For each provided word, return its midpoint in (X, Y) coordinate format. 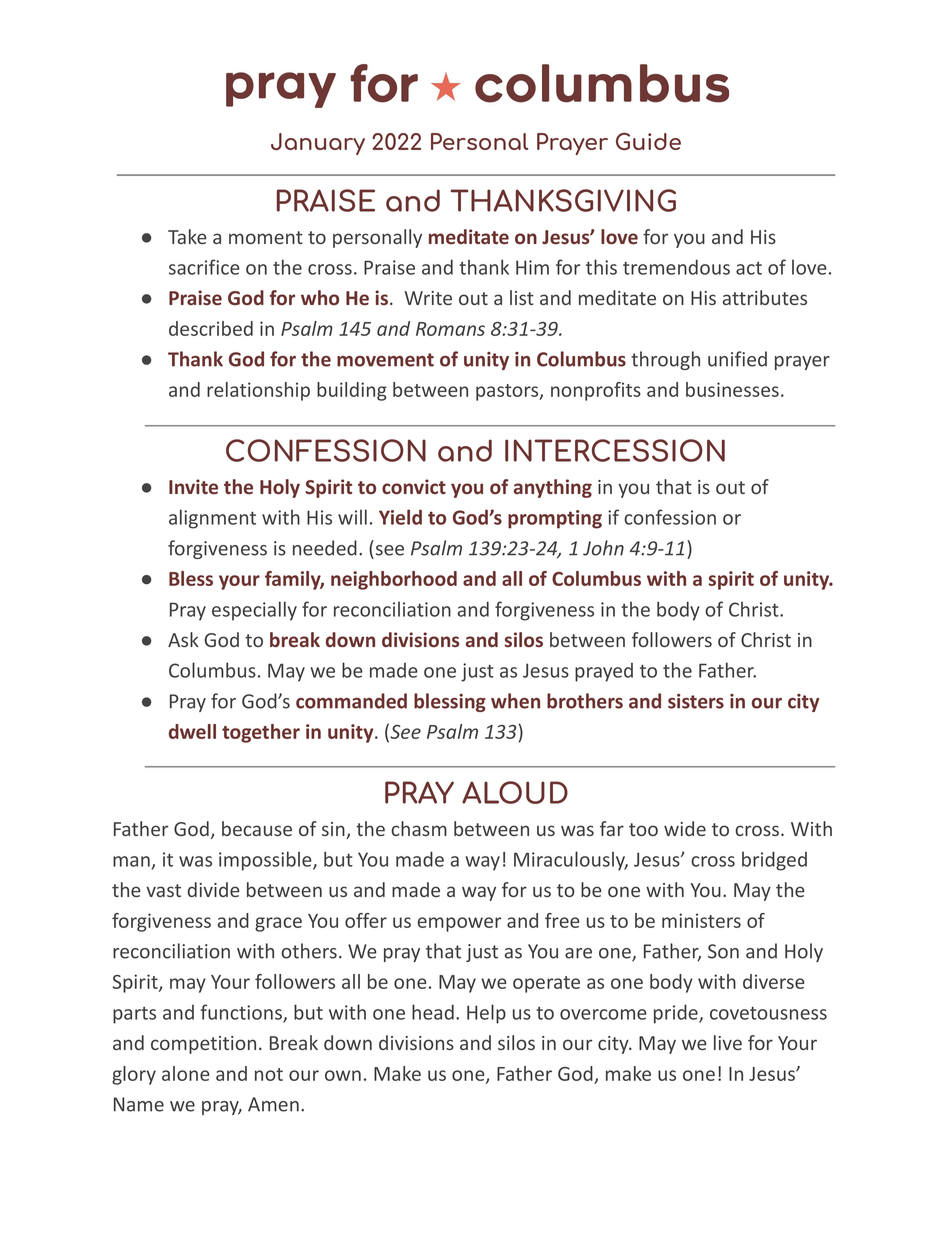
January (318, 144)
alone (186, 1073)
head (433, 1012)
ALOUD (515, 792)
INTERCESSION (615, 450)
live (728, 1042)
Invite (193, 486)
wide (685, 828)
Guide (648, 141)
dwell (192, 731)
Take (187, 236)
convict (414, 486)
